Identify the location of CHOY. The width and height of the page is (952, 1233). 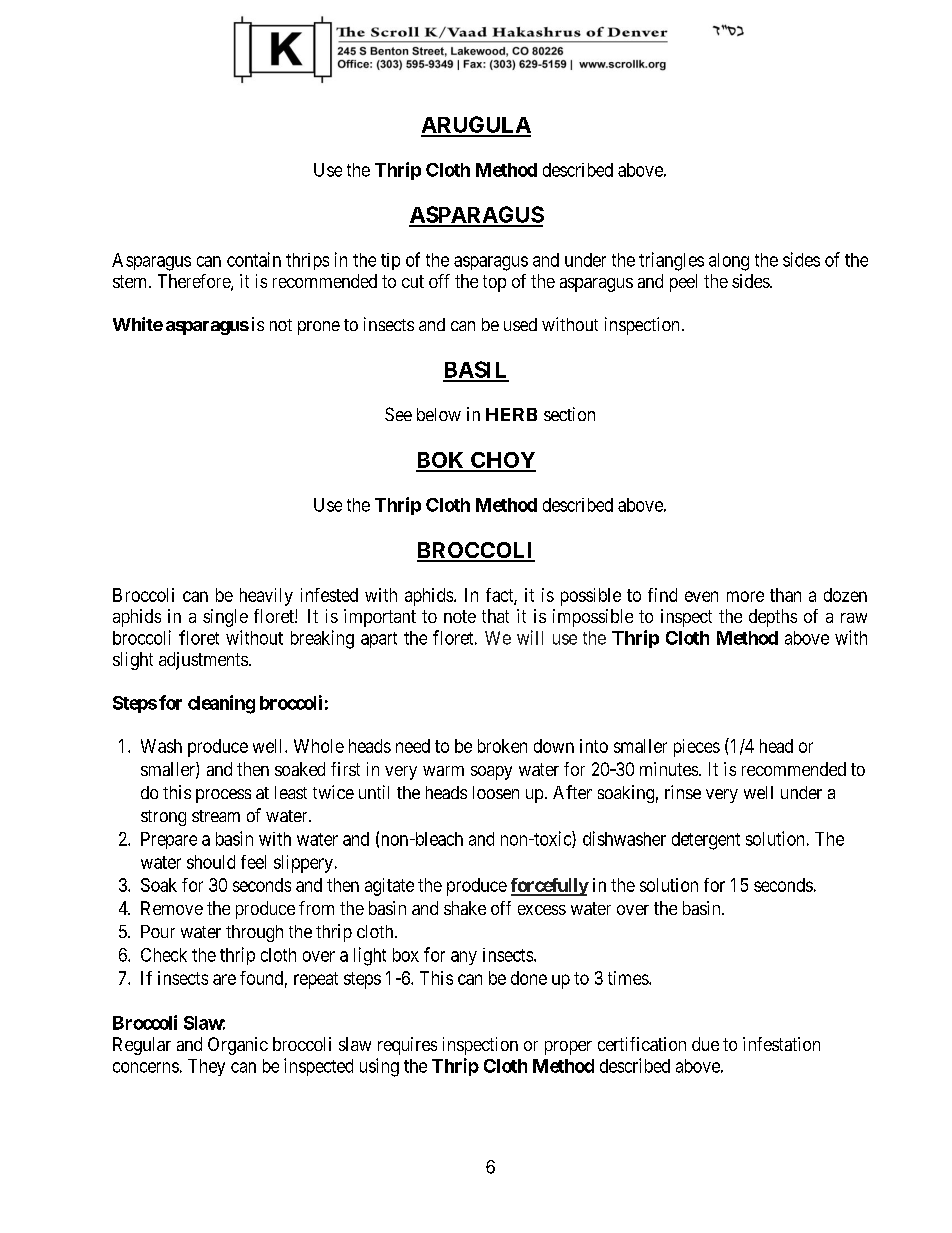
(502, 461).
